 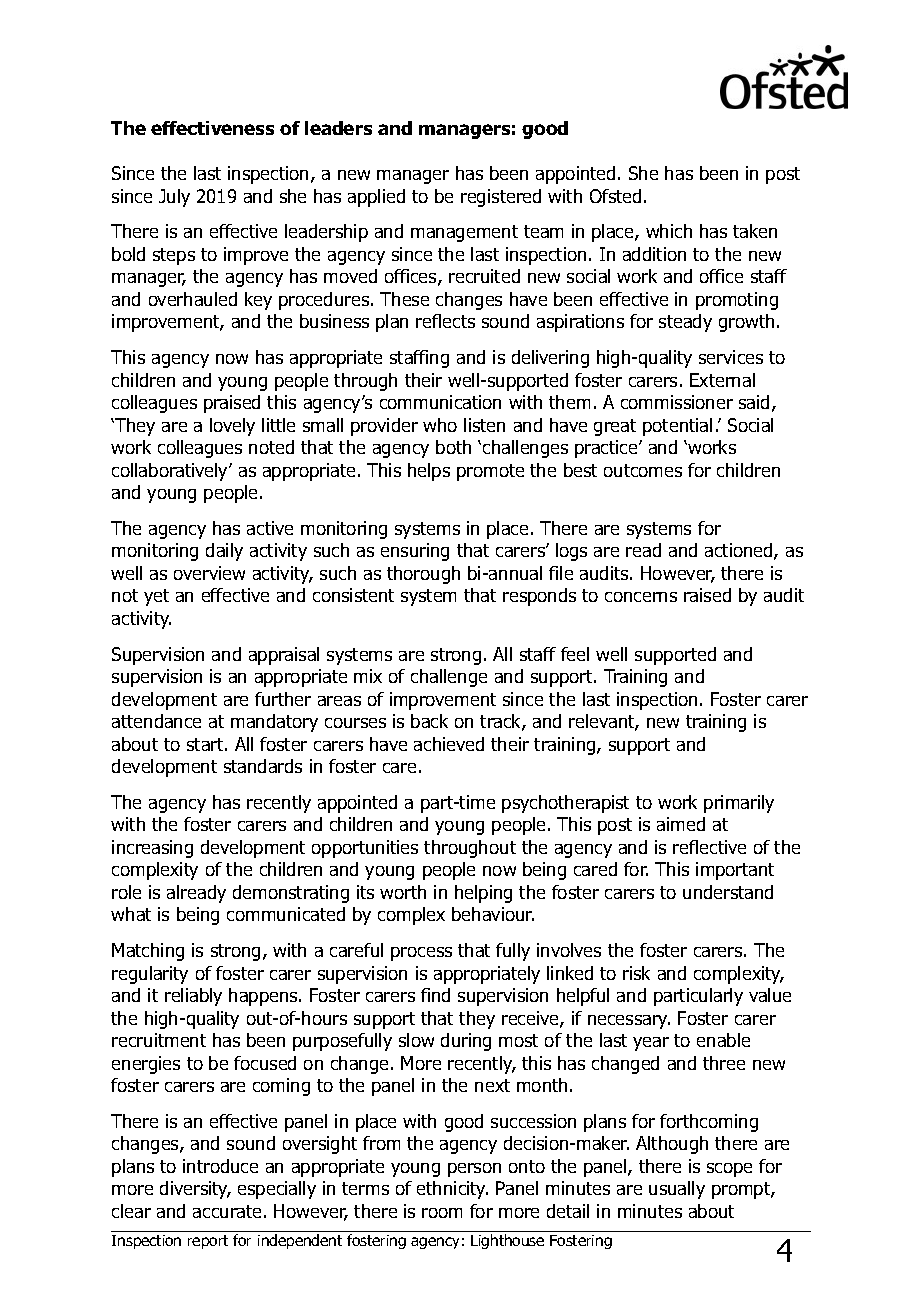 What do you see at coordinates (442, 1213) in the screenshot?
I see `room` at bounding box center [442, 1213].
